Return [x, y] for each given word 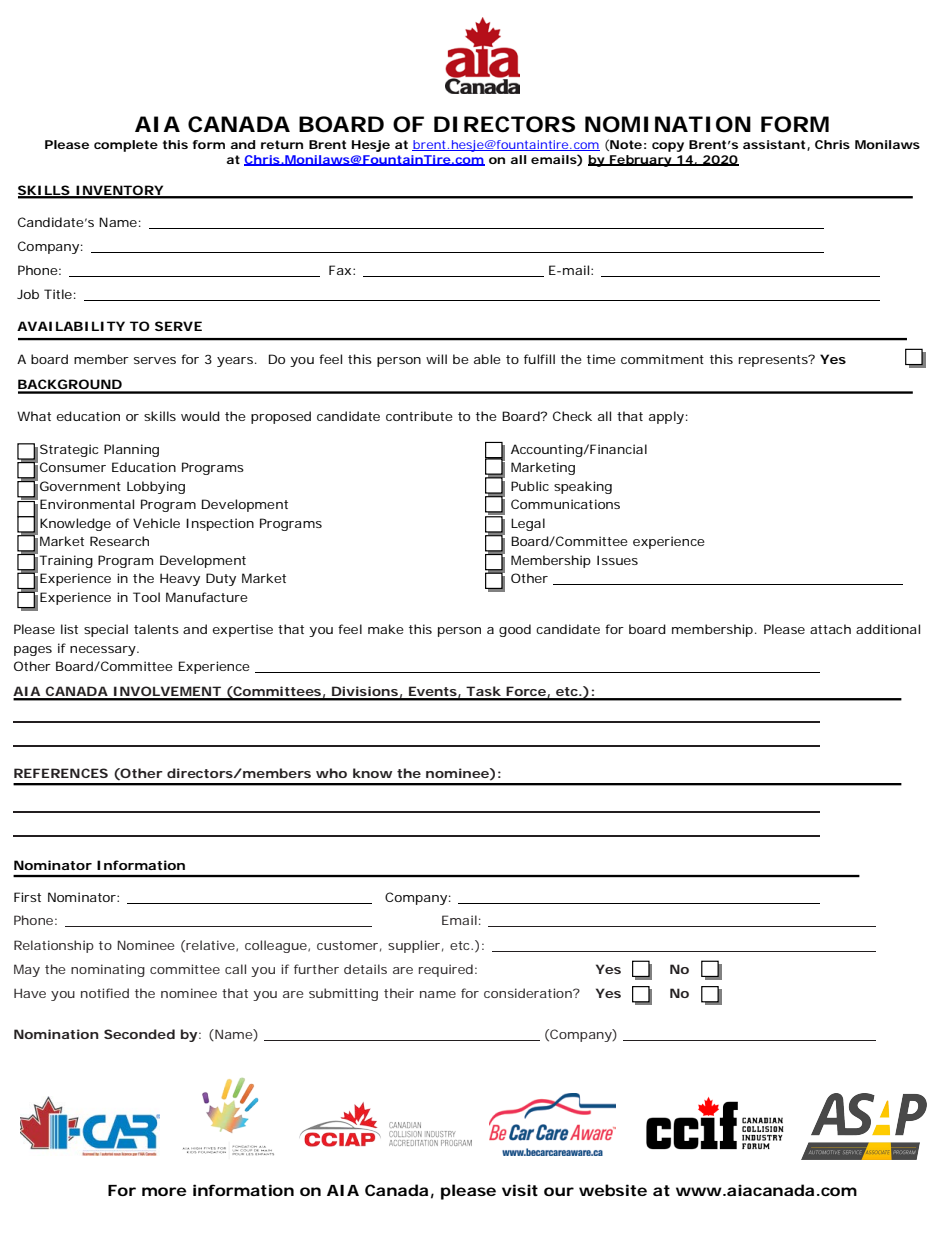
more [164, 1191]
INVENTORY [119, 191]
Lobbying [156, 487]
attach [830, 629]
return [282, 144]
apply [666, 417]
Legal [528, 524]
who [331, 773]
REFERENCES [61, 773]
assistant [775, 145]
